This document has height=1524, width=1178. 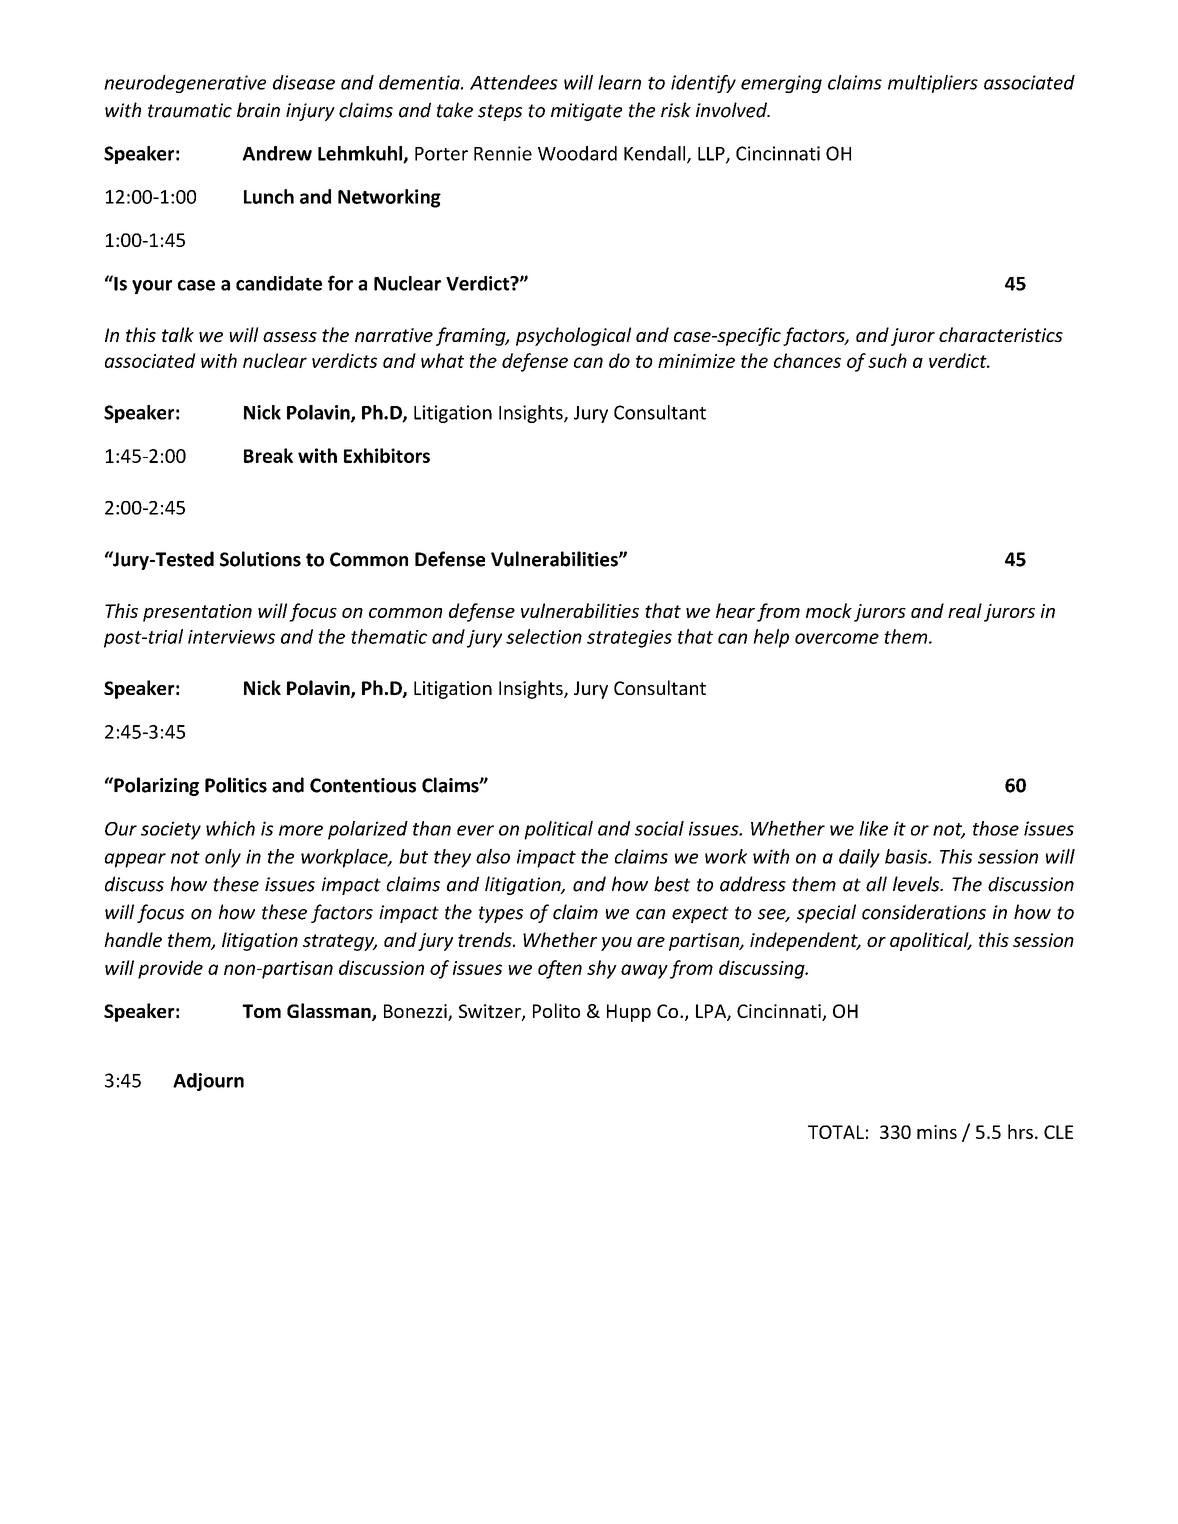 What do you see at coordinates (493, 856) in the document?
I see `also` at bounding box center [493, 856].
